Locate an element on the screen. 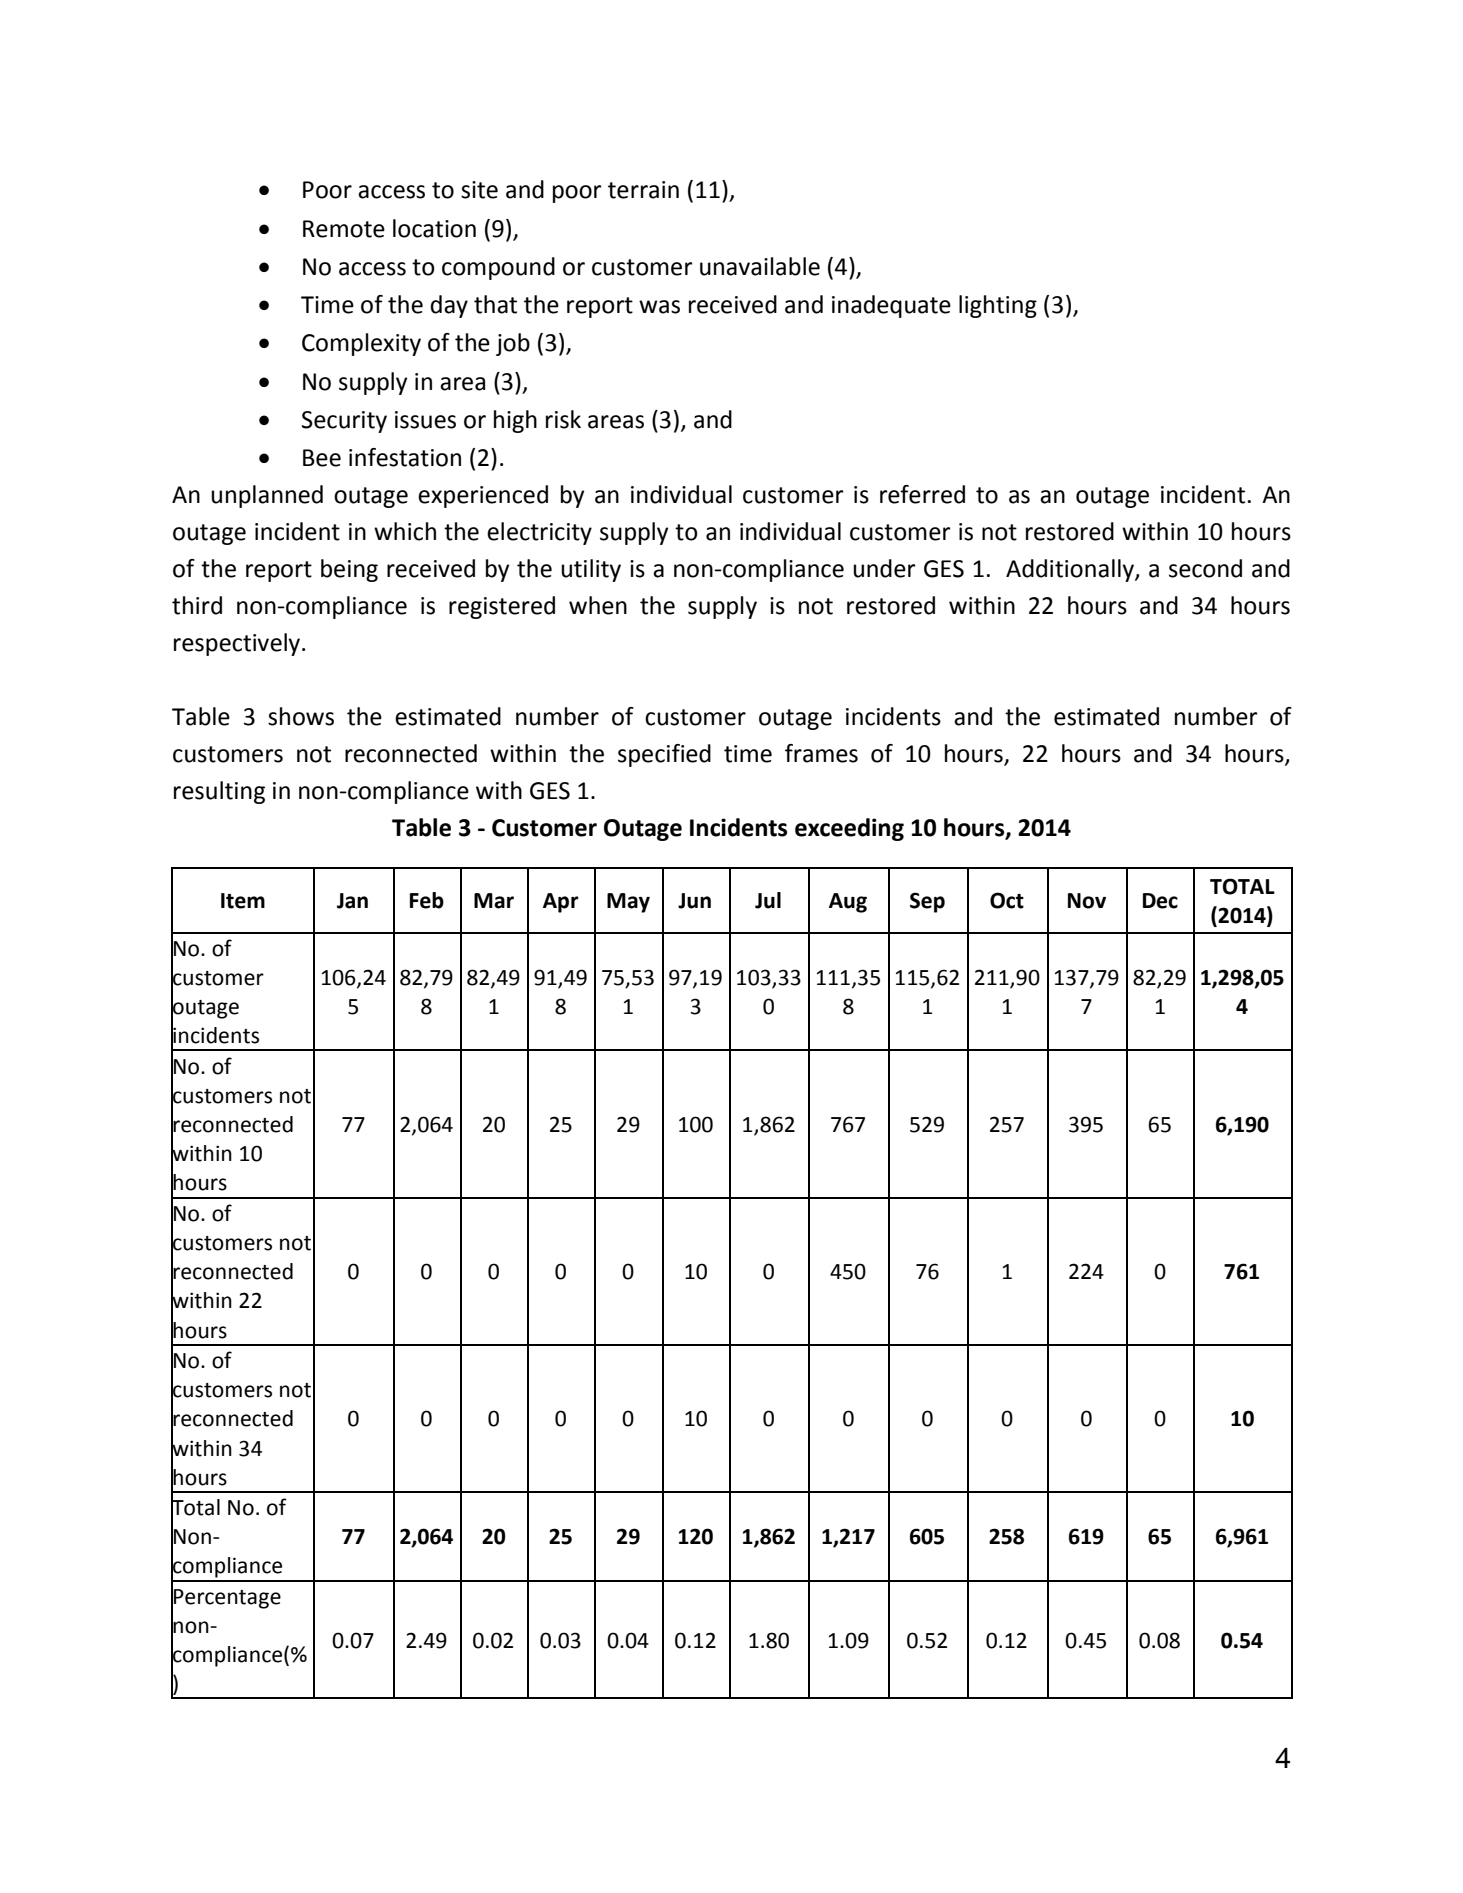 The height and width of the screenshot is (1893, 1463). utility is located at coordinates (591, 570).
